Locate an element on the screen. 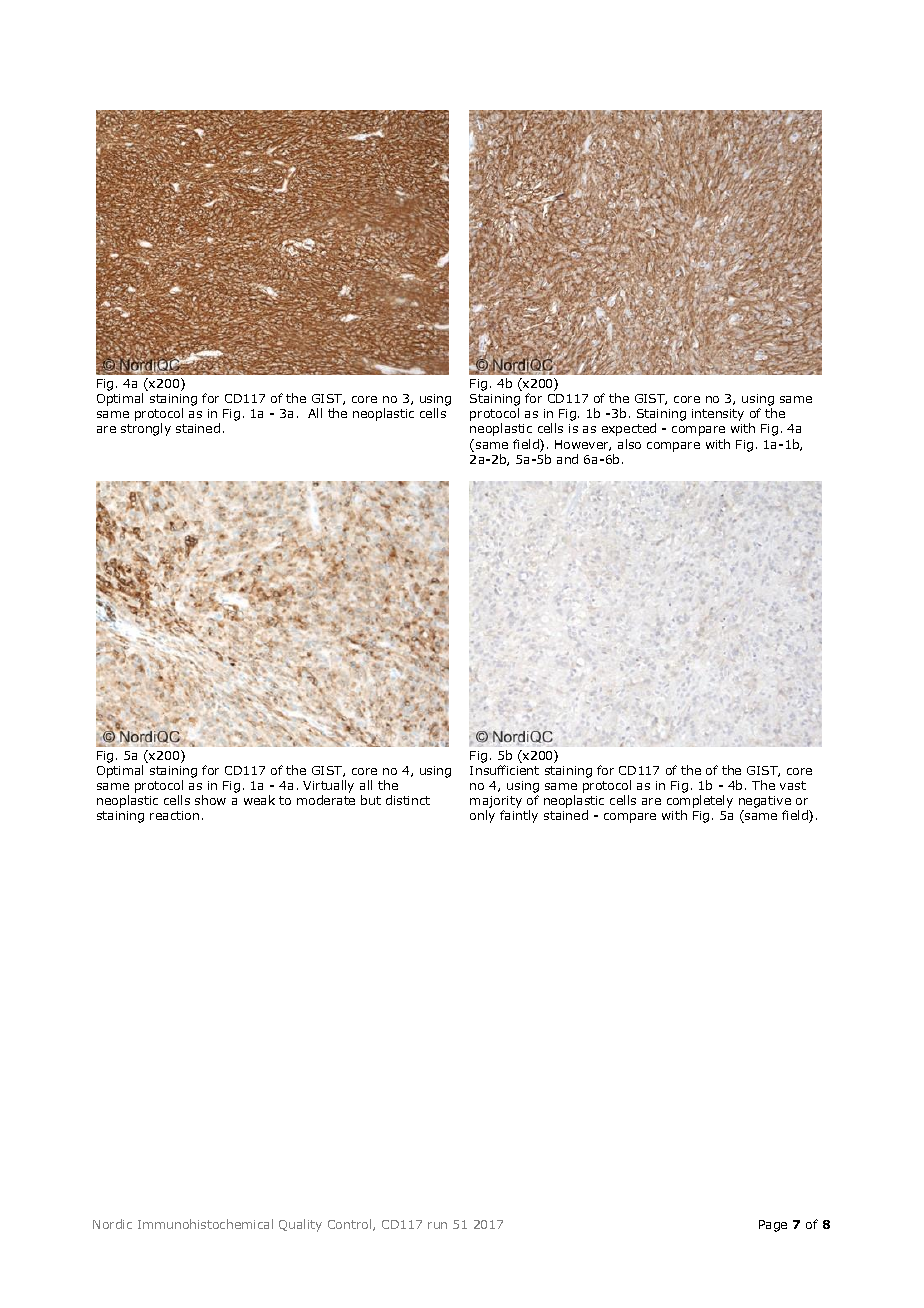 This screenshot has width=924, height=1308. Nordic is located at coordinates (112, 1224).
